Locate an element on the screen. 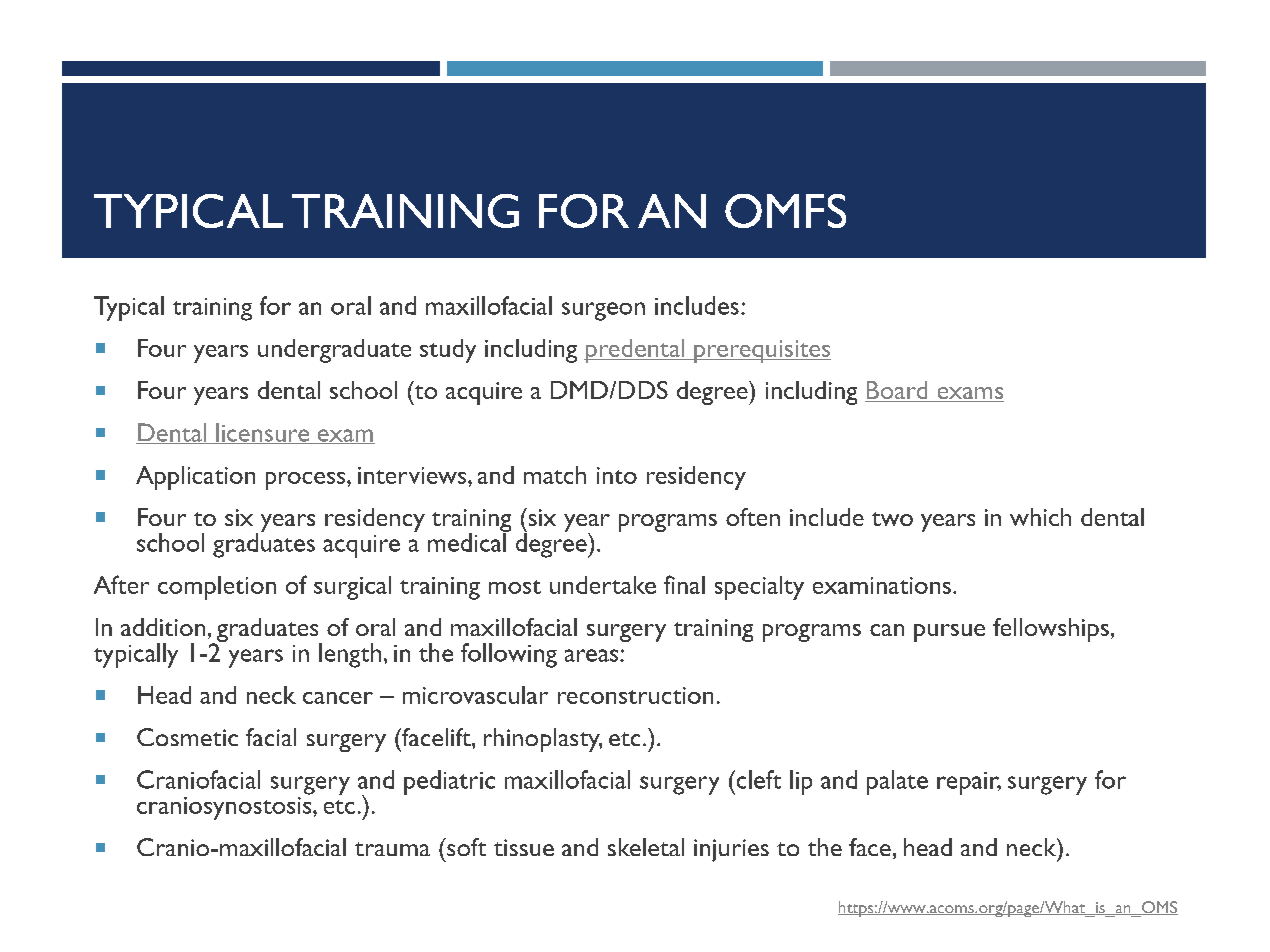  surgeon is located at coordinates (603, 311).
